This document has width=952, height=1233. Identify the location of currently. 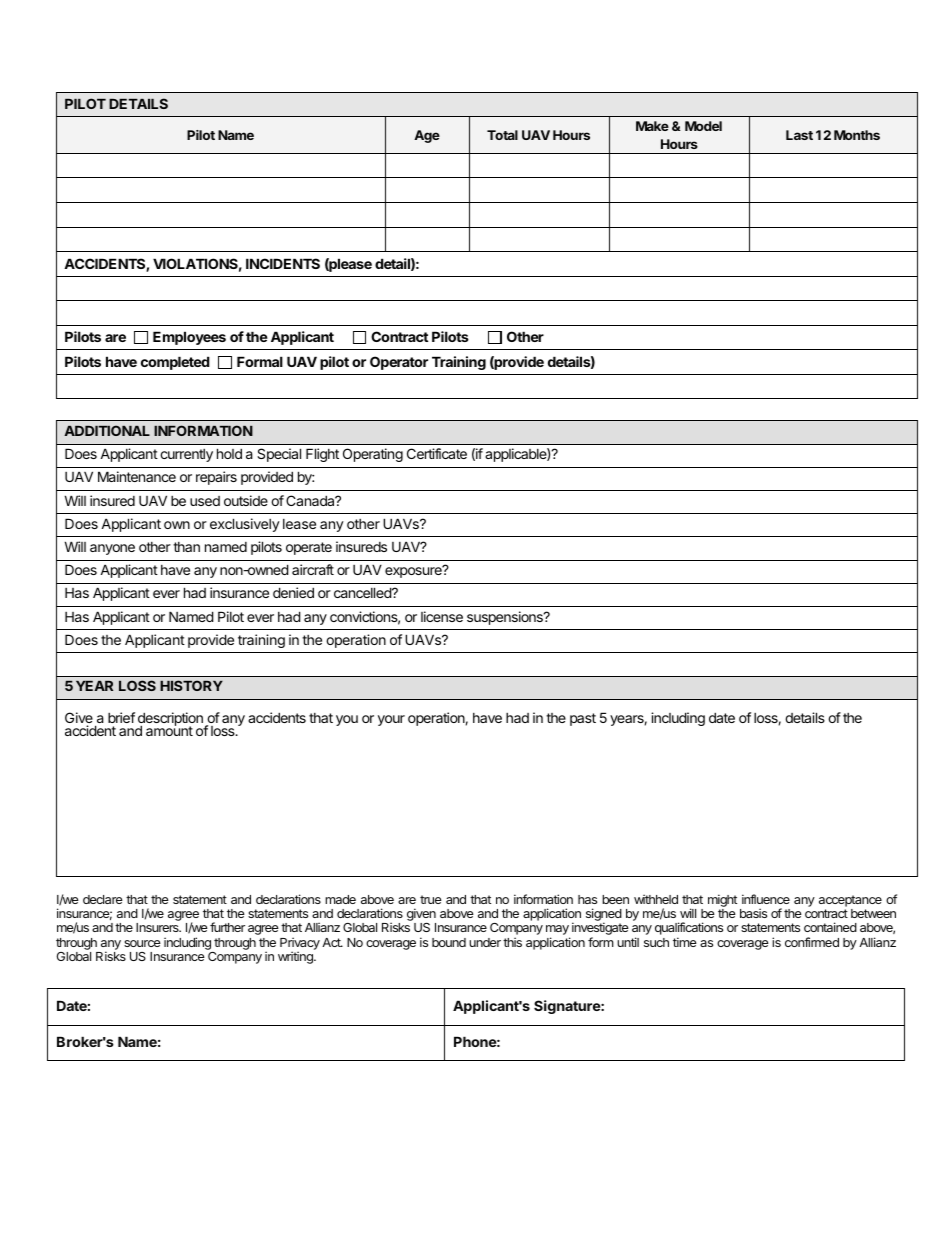
(186, 455).
